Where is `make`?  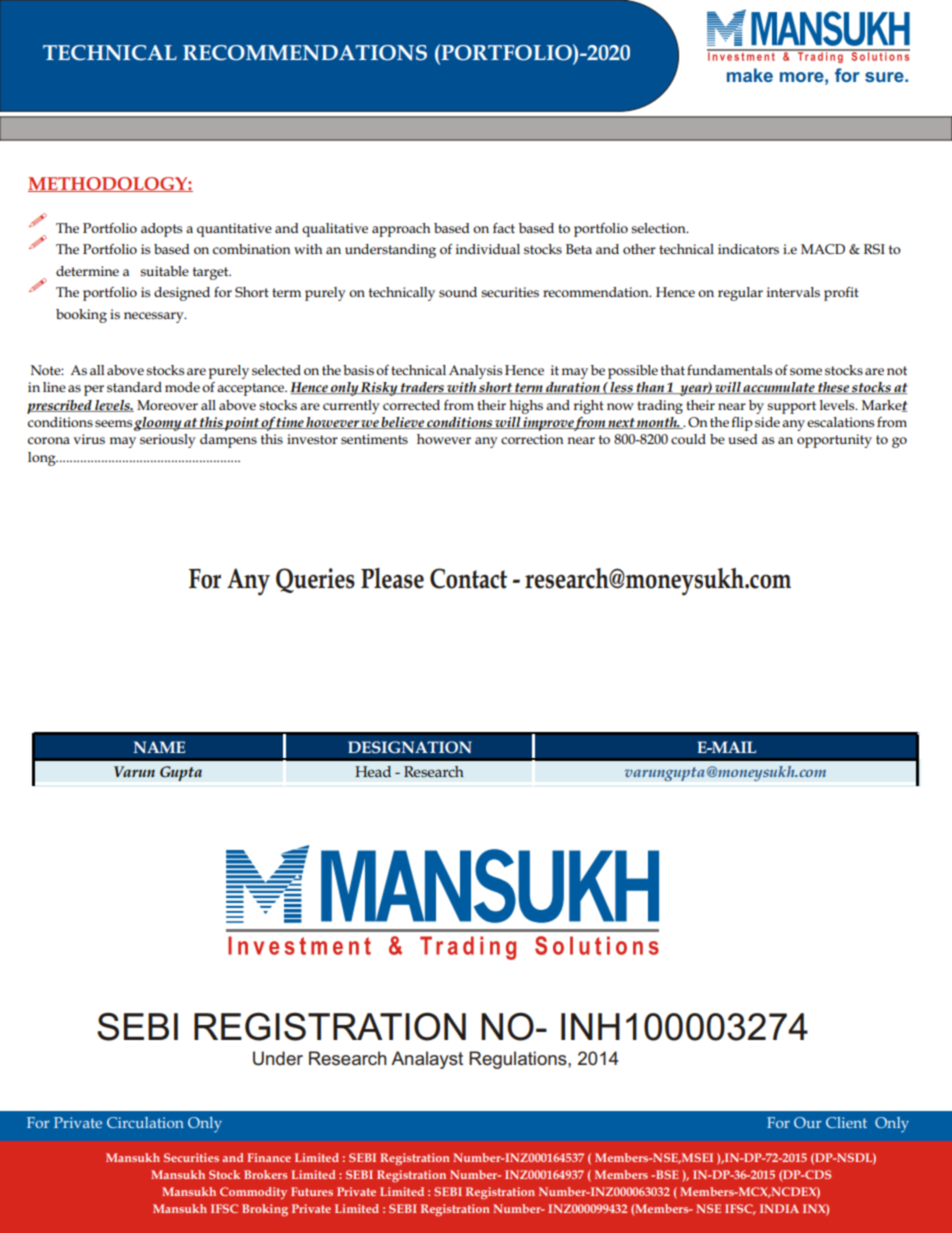 make is located at coordinates (750, 75).
